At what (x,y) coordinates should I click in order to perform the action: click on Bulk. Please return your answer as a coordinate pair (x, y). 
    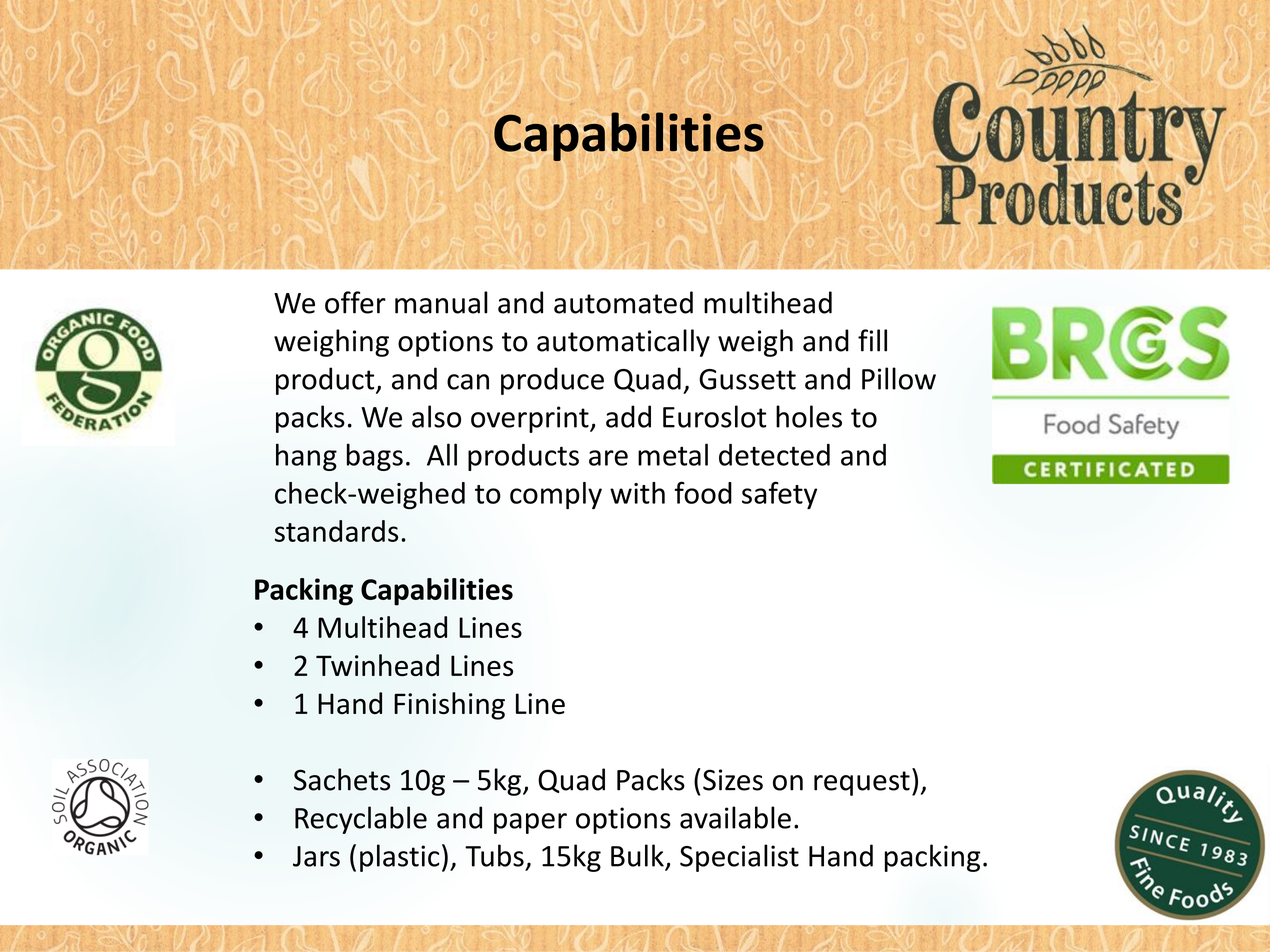
    Looking at the image, I should click on (637, 855).
